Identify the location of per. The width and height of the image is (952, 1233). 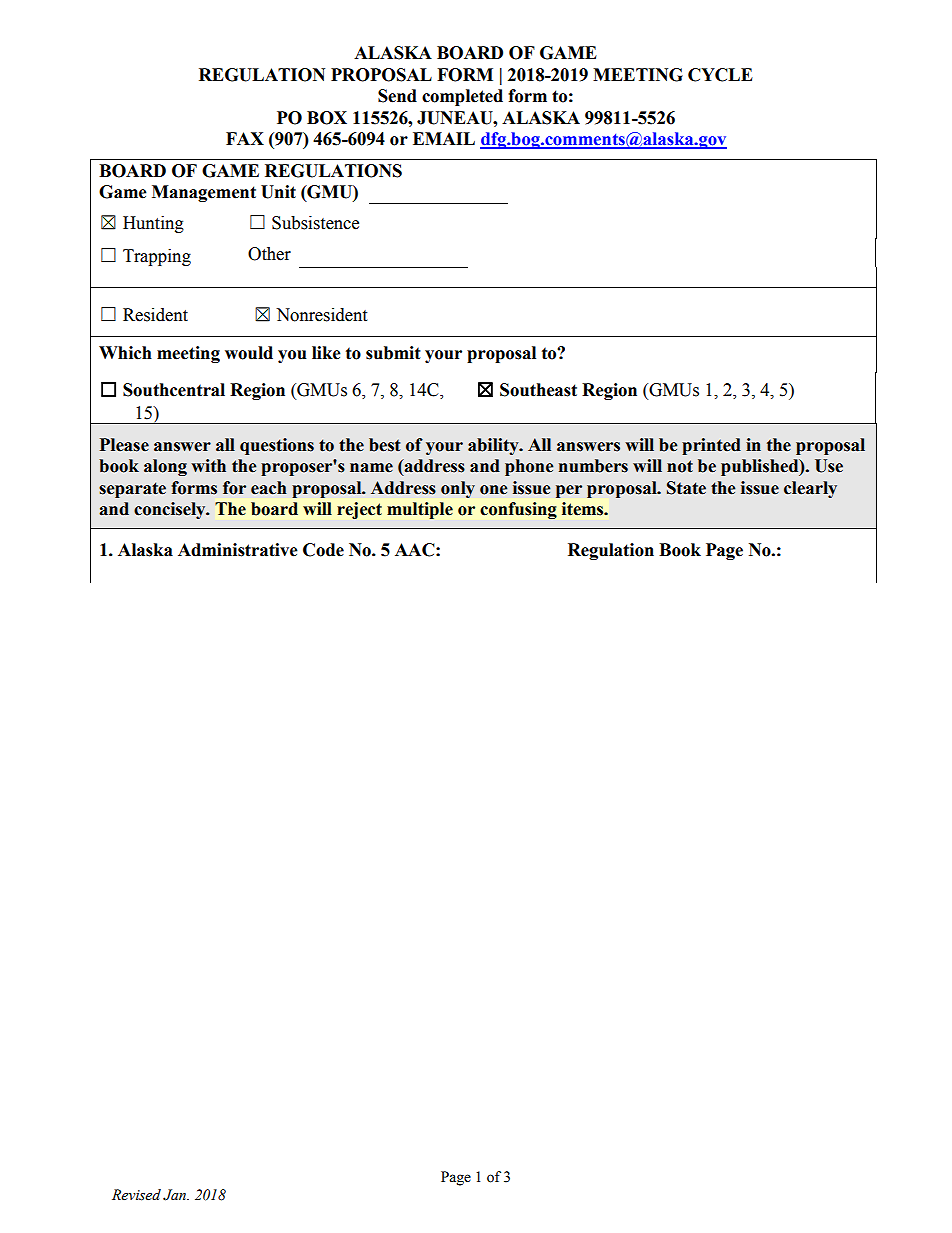
(569, 491).
